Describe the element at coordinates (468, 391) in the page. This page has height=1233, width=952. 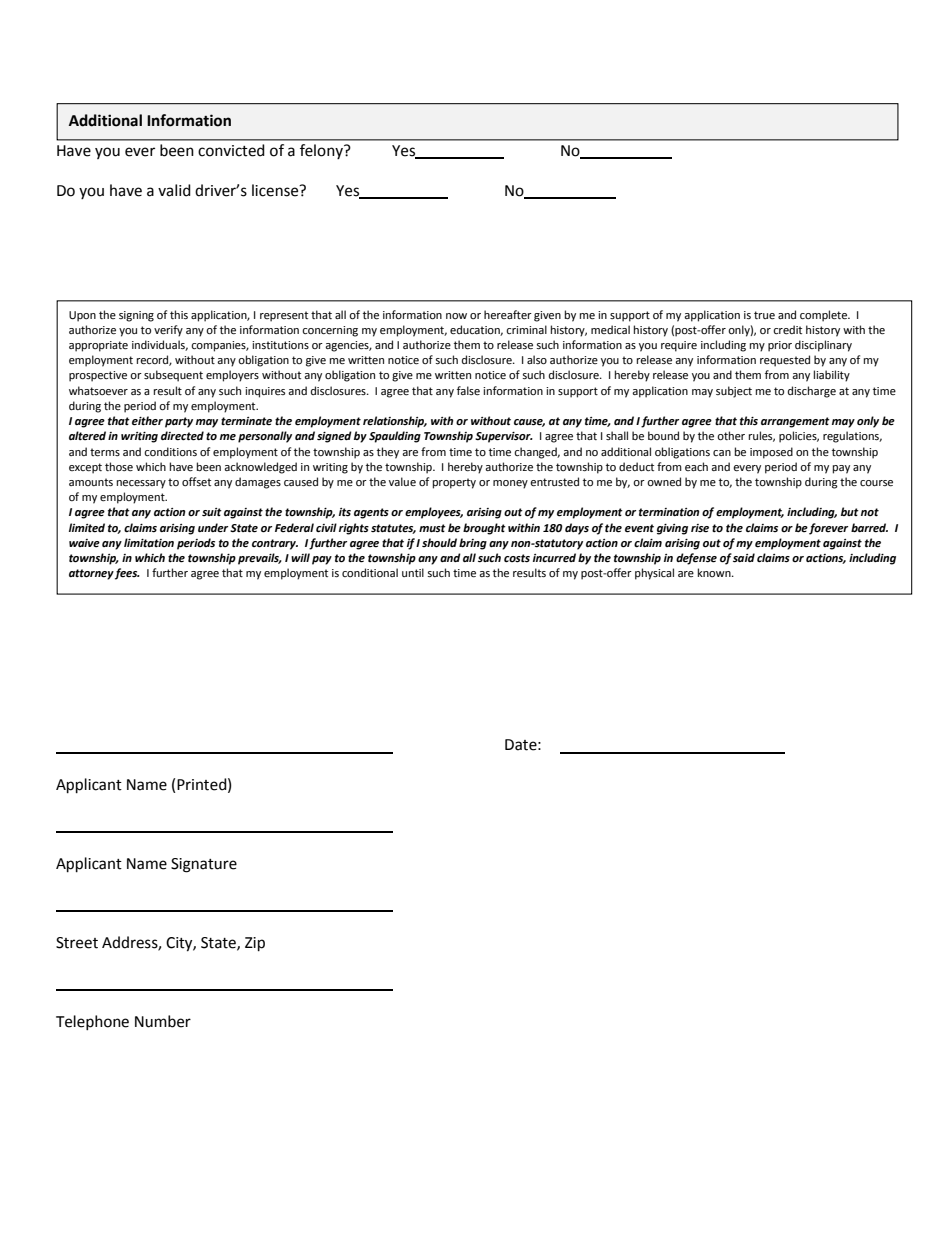
I see `false` at that location.
